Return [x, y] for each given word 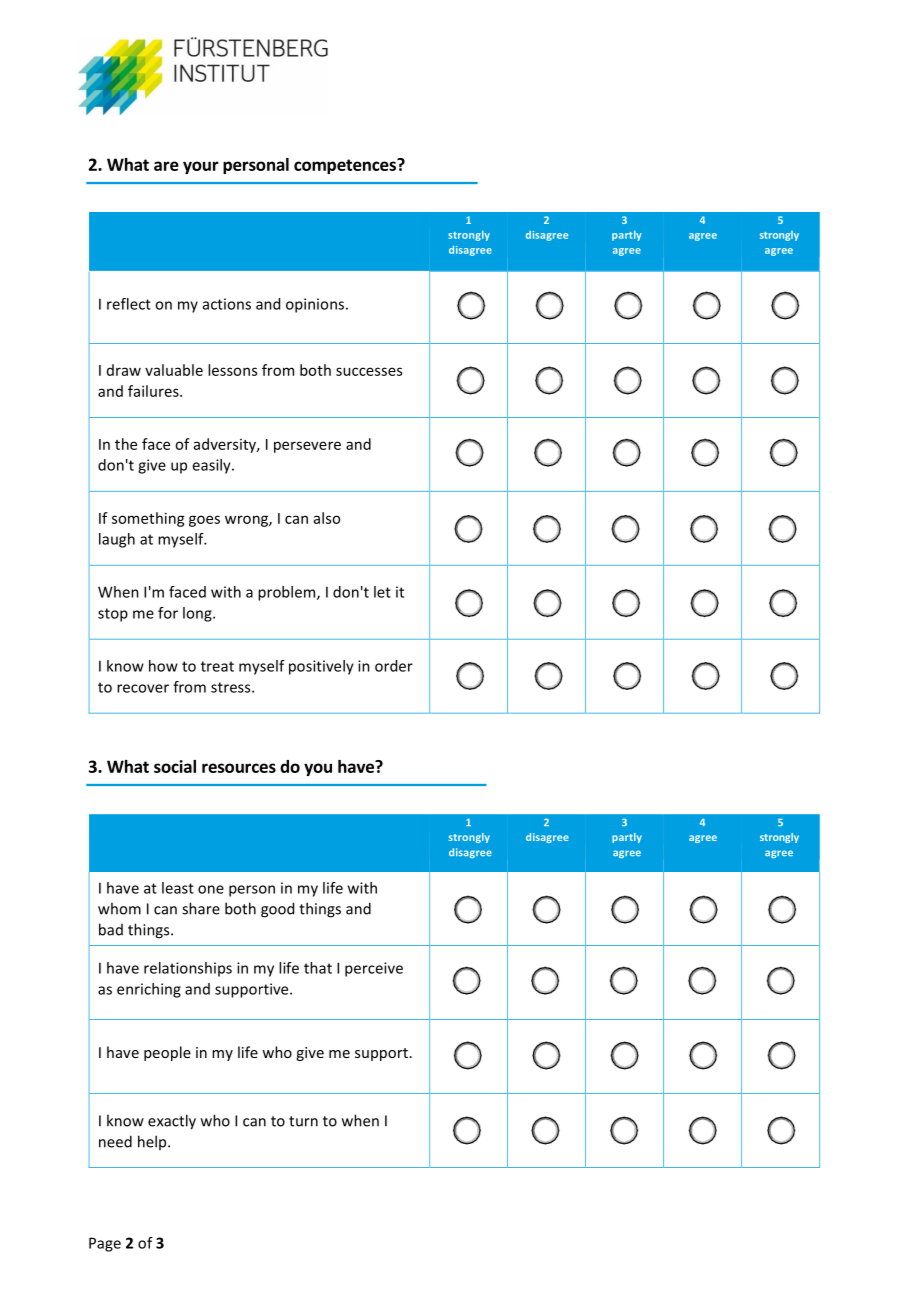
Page [105, 1244]
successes [369, 371]
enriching [149, 990]
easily [212, 466]
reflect [129, 304]
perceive [374, 969]
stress [232, 687]
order [394, 666]
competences [346, 166]
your [201, 167]
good [277, 910]
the [126, 444]
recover [143, 688]
